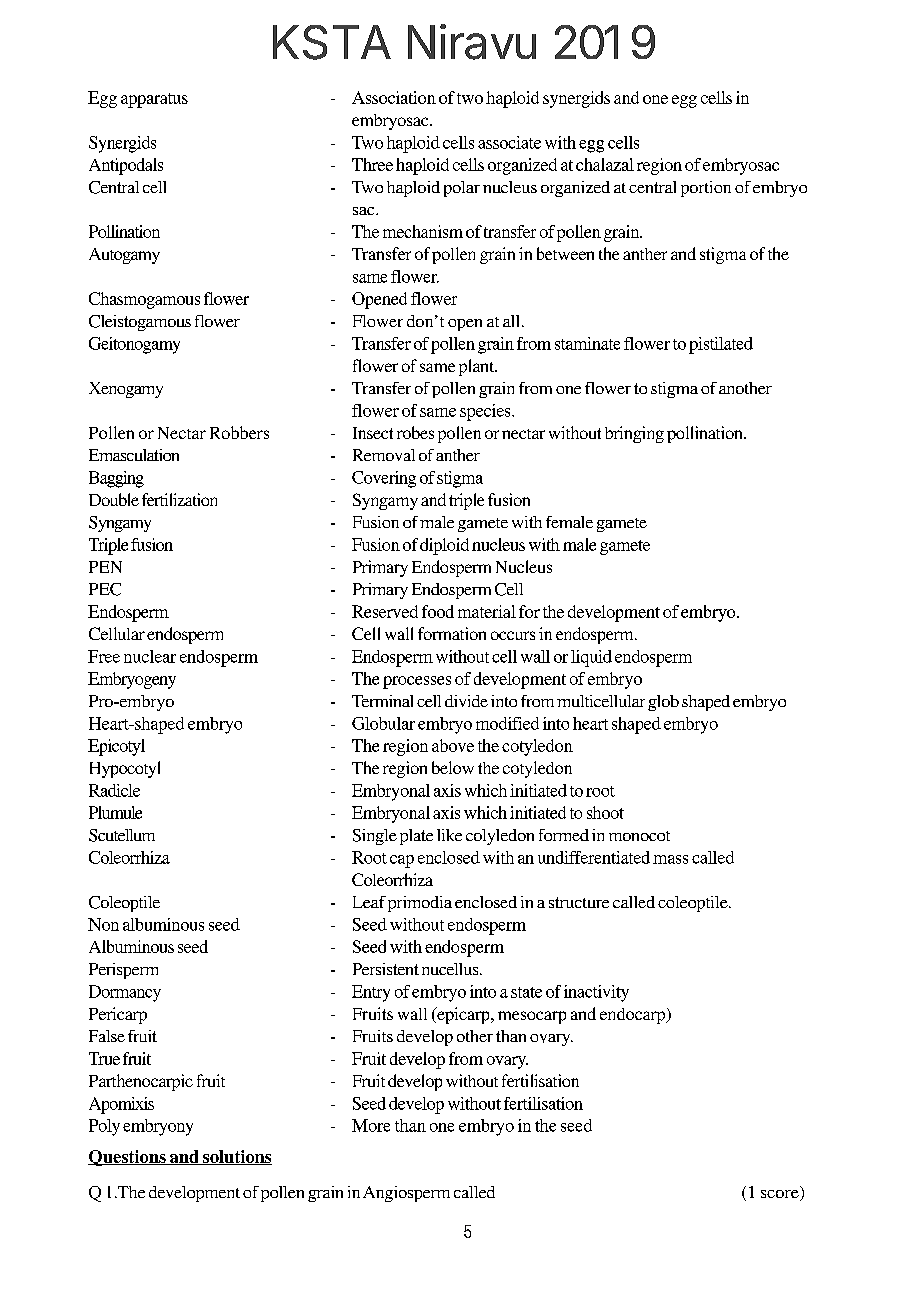 This screenshot has width=924, height=1308. Describe the element at coordinates (706, 189) in the screenshot. I see `portion` at that location.
